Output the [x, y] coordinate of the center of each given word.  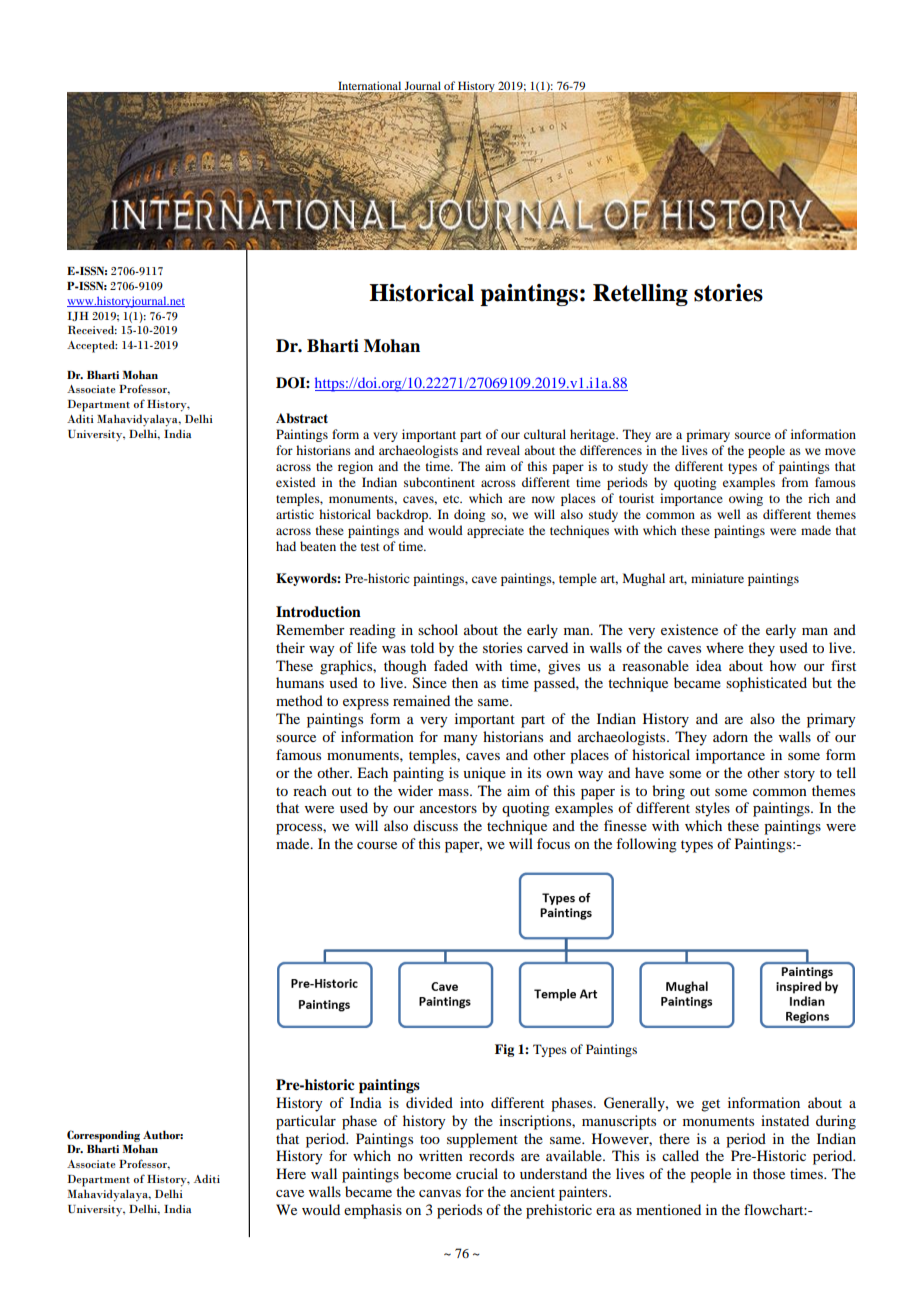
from [795, 482]
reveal [503, 450]
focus [553, 843]
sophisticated [766, 684]
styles [712, 809]
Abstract [302, 418]
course [377, 845]
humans [300, 682]
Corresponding [103, 1136]
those [769, 1173]
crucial [477, 1173]
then [465, 682]
